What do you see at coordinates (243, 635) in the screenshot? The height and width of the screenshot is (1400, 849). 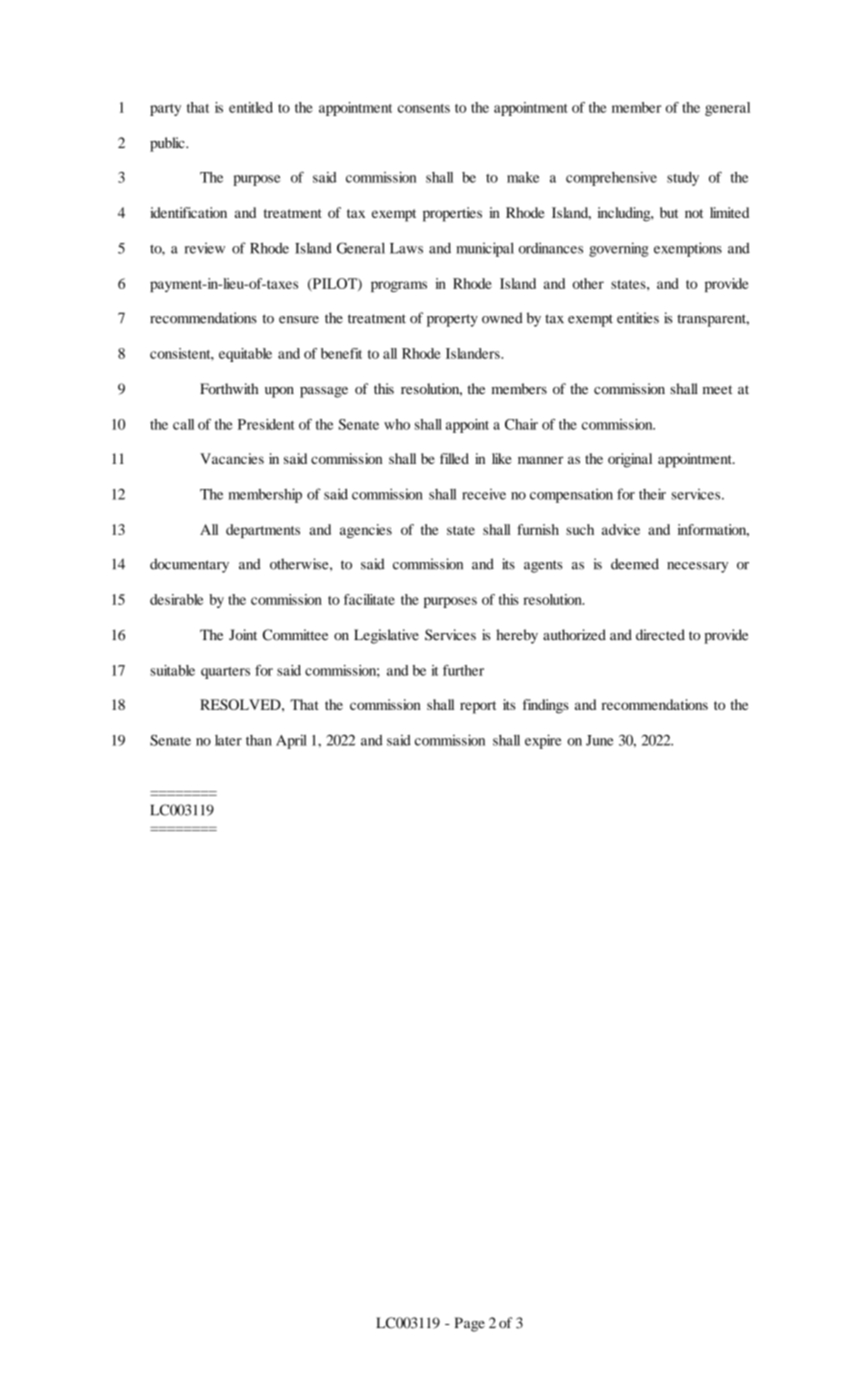 I see `Joint` at bounding box center [243, 635].
